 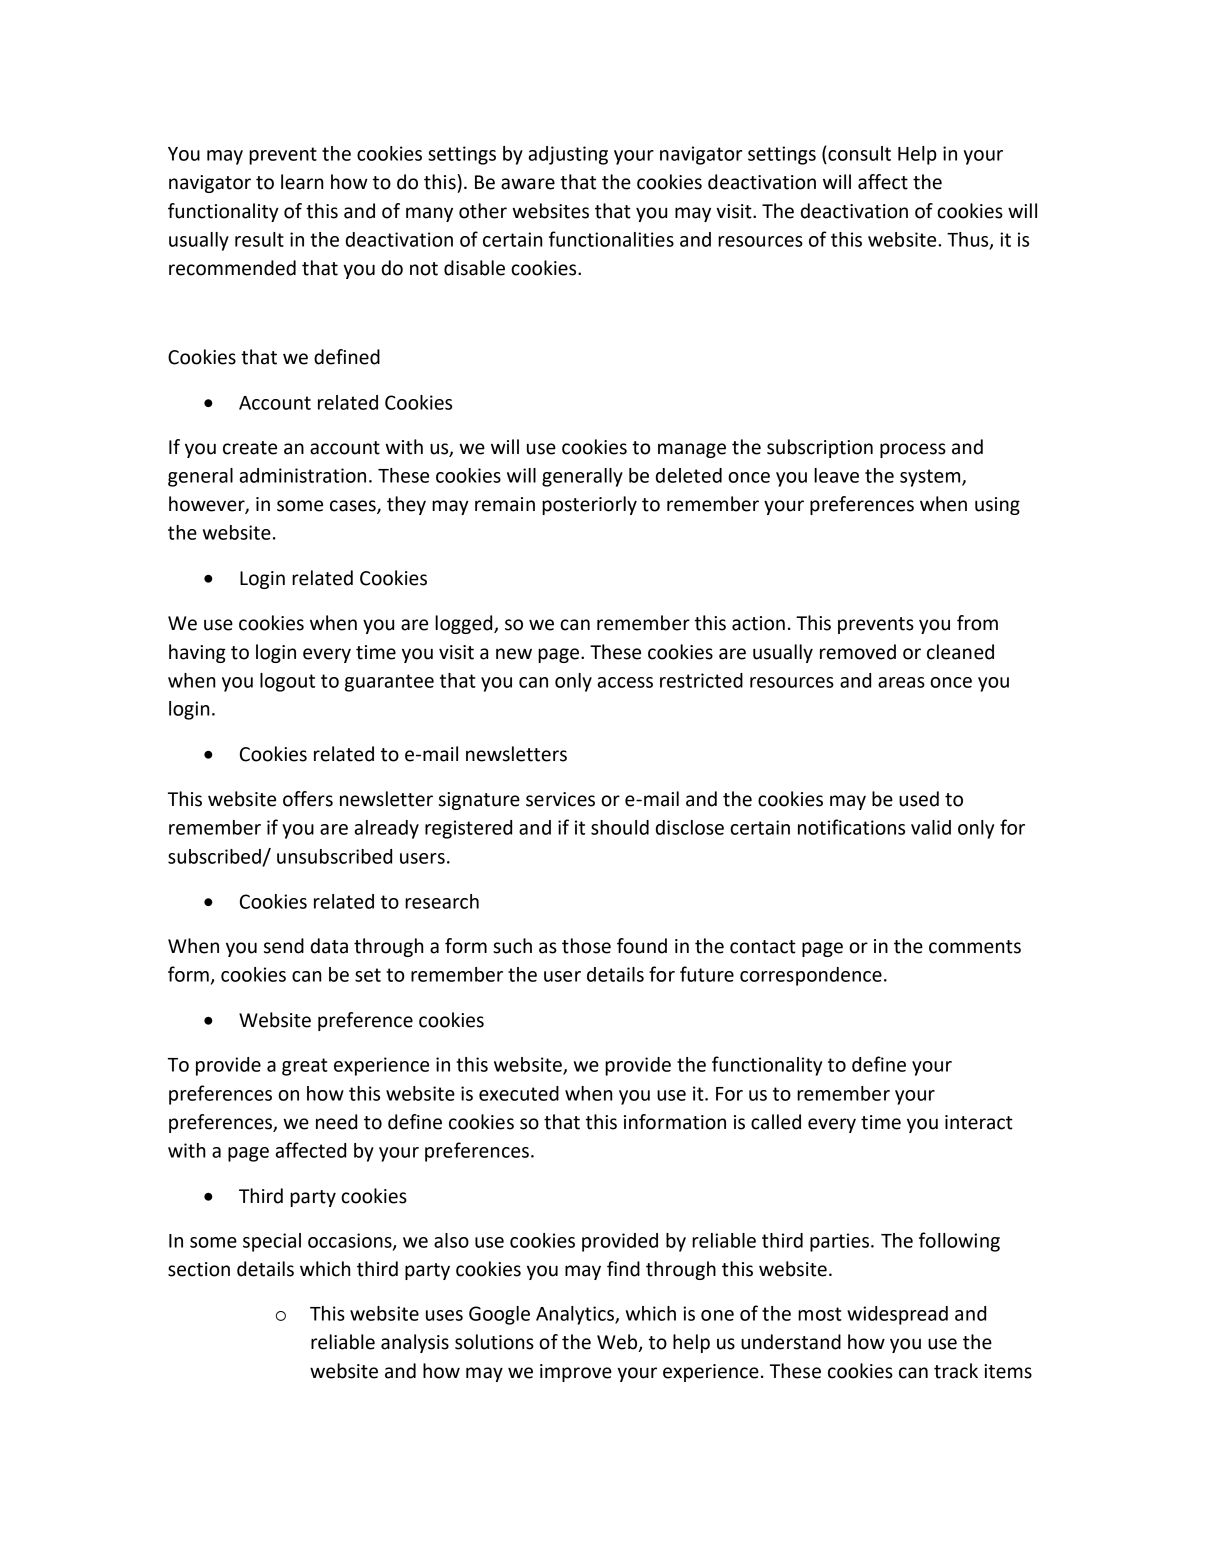 What do you see at coordinates (415, 1343) in the screenshot?
I see `analysis` at bounding box center [415, 1343].
